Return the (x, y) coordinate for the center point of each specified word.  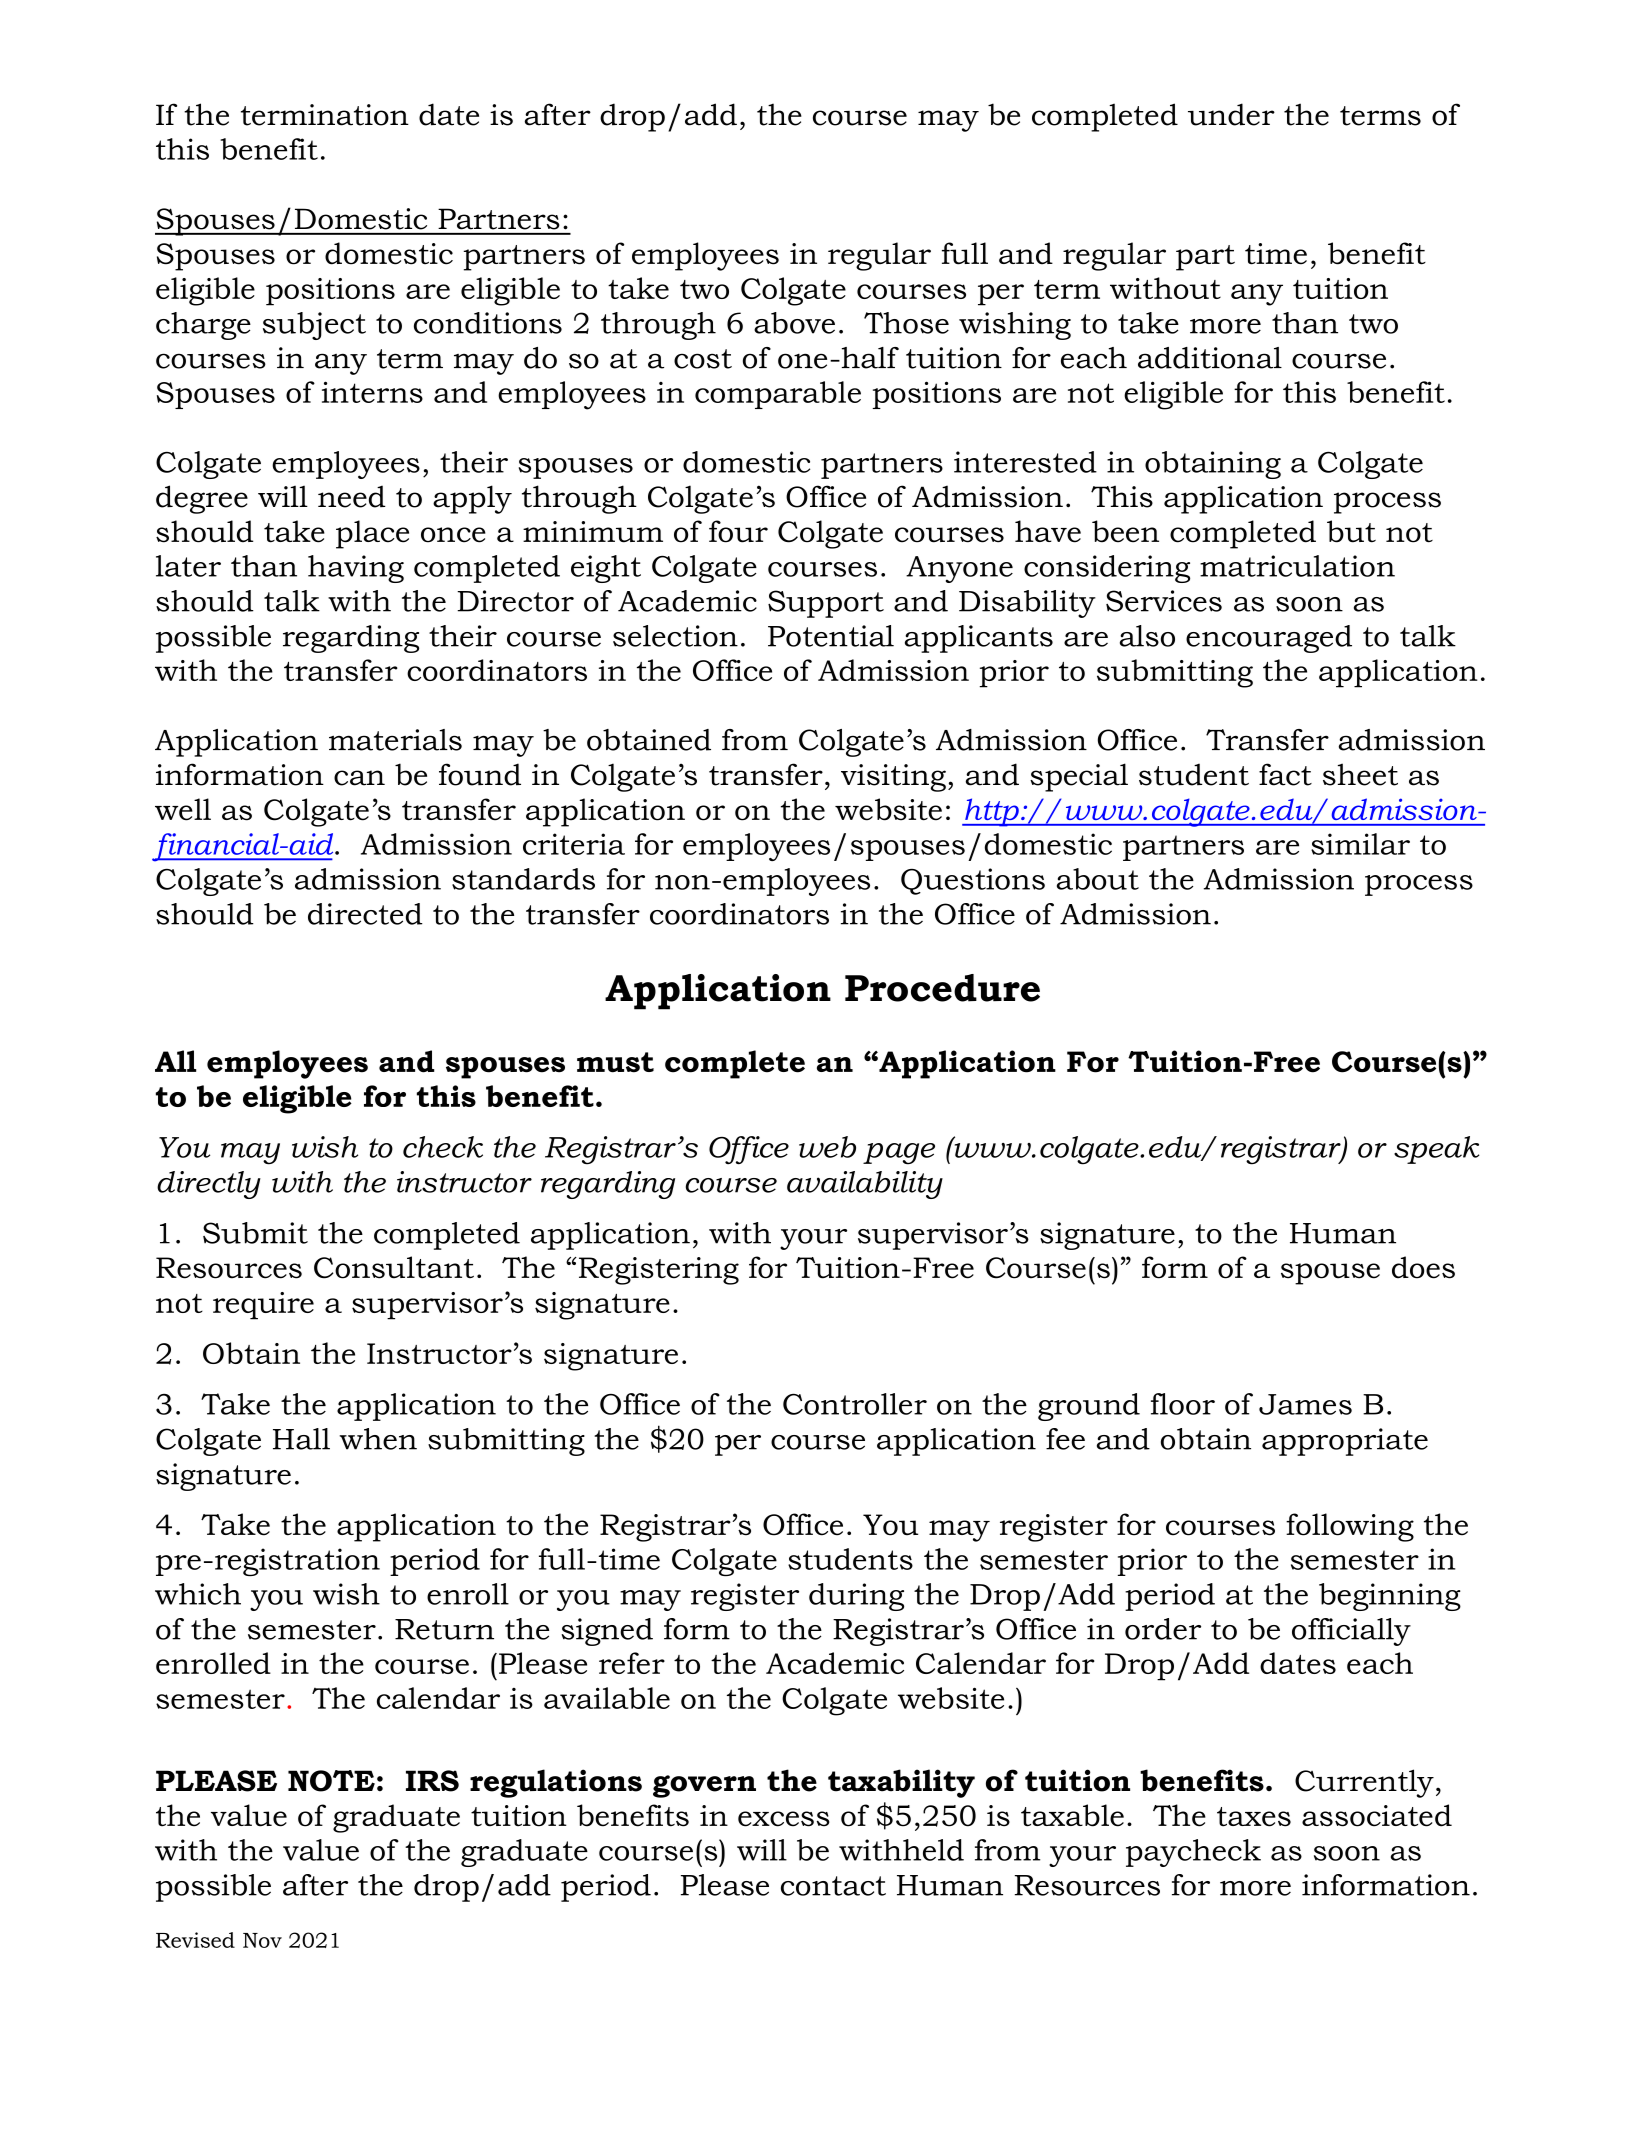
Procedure (942, 988)
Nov (262, 1940)
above (794, 323)
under (1231, 114)
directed (365, 914)
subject (314, 326)
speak (1437, 1150)
